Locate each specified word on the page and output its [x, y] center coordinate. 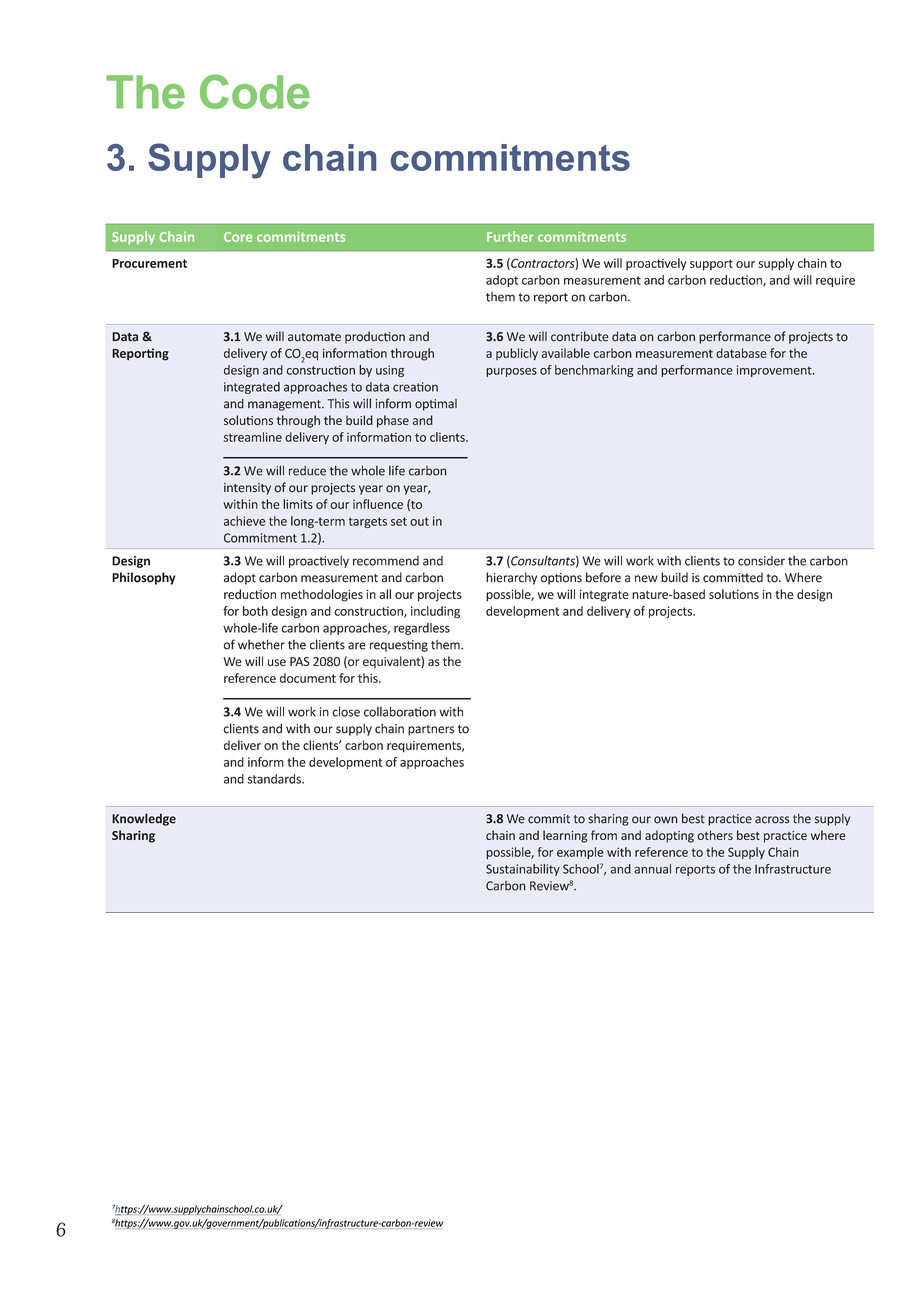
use [277, 663]
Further [510, 236]
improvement [775, 371]
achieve [245, 521]
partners [431, 730]
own [666, 820]
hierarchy [511, 578]
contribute [580, 336]
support [711, 265]
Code [255, 91]
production [375, 337]
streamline [253, 437]
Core [238, 237]
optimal [436, 405]
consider [761, 561]
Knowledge [144, 819]
